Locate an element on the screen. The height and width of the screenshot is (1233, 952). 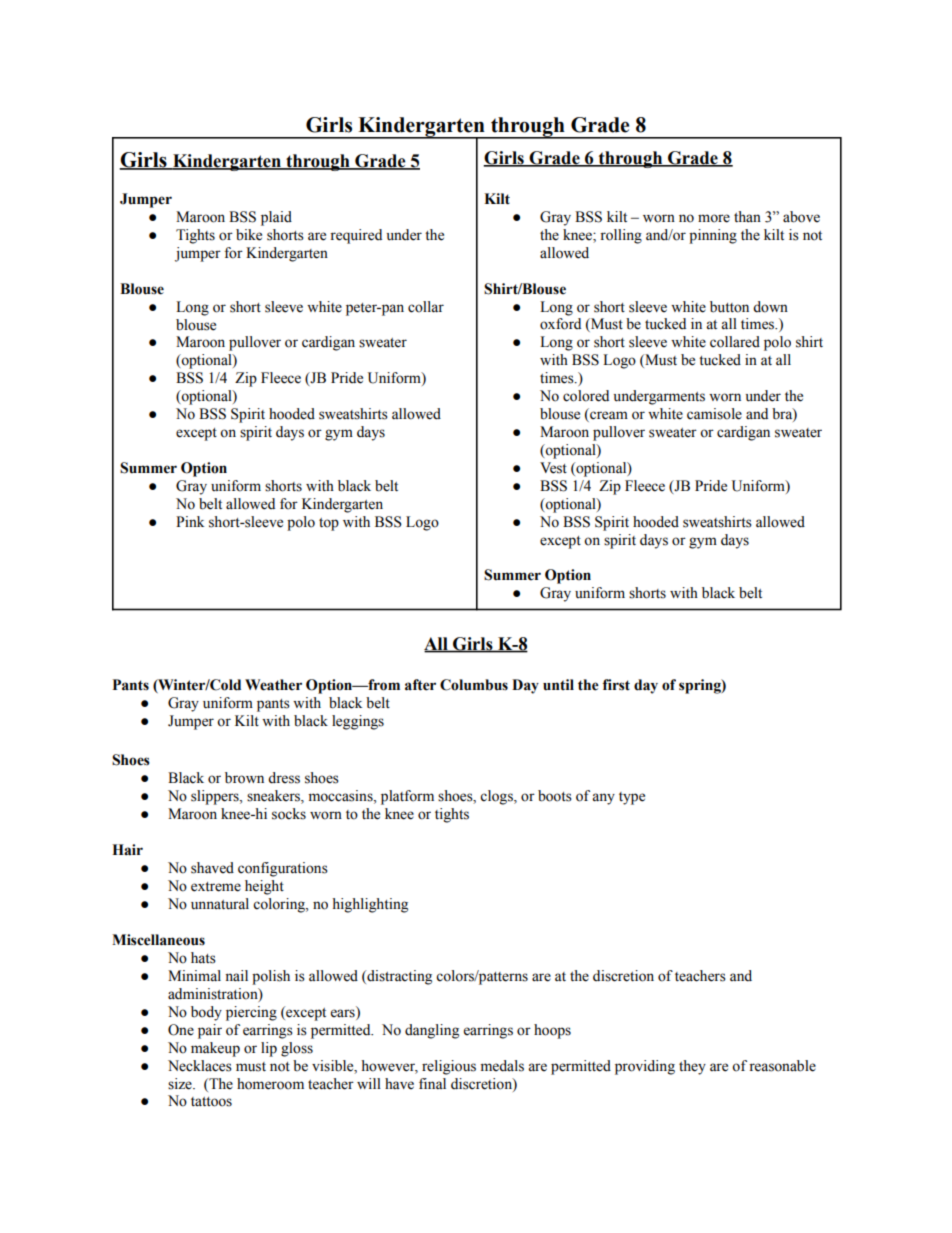
required is located at coordinates (356, 236).
